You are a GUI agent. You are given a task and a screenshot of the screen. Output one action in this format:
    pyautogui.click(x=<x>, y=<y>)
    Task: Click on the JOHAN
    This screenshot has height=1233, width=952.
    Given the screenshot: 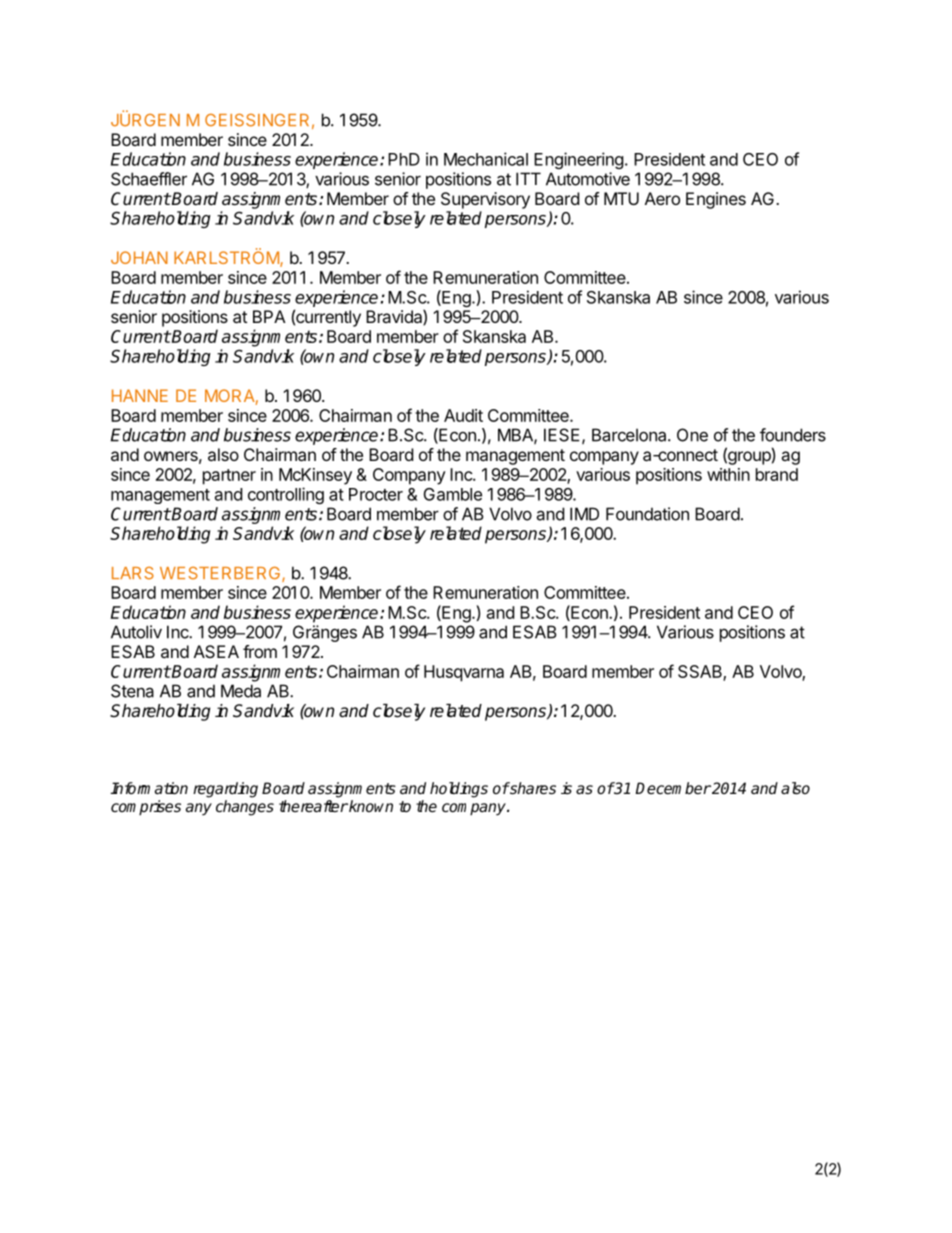 What is the action you would take?
    pyautogui.click(x=139, y=257)
